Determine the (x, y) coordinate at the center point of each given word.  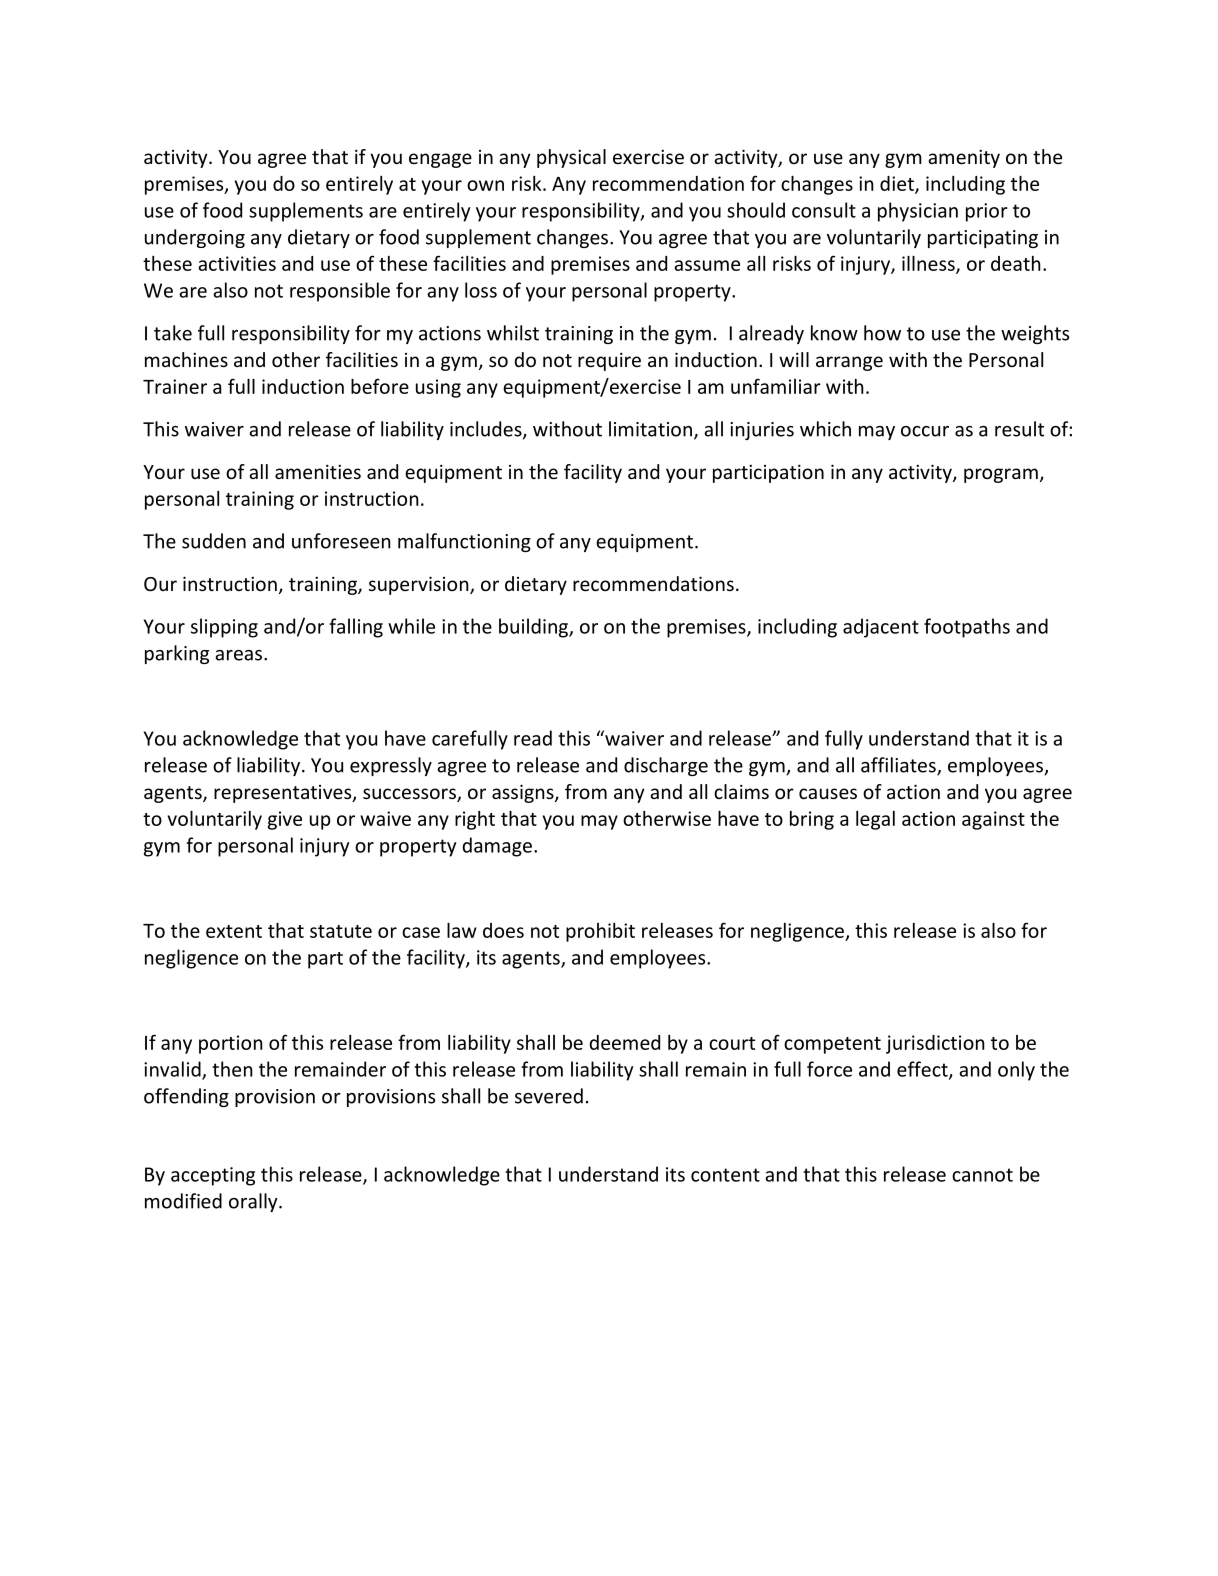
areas (240, 655)
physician (918, 212)
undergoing (195, 238)
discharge (666, 766)
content (725, 1175)
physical (571, 158)
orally (254, 1202)
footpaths (967, 628)
